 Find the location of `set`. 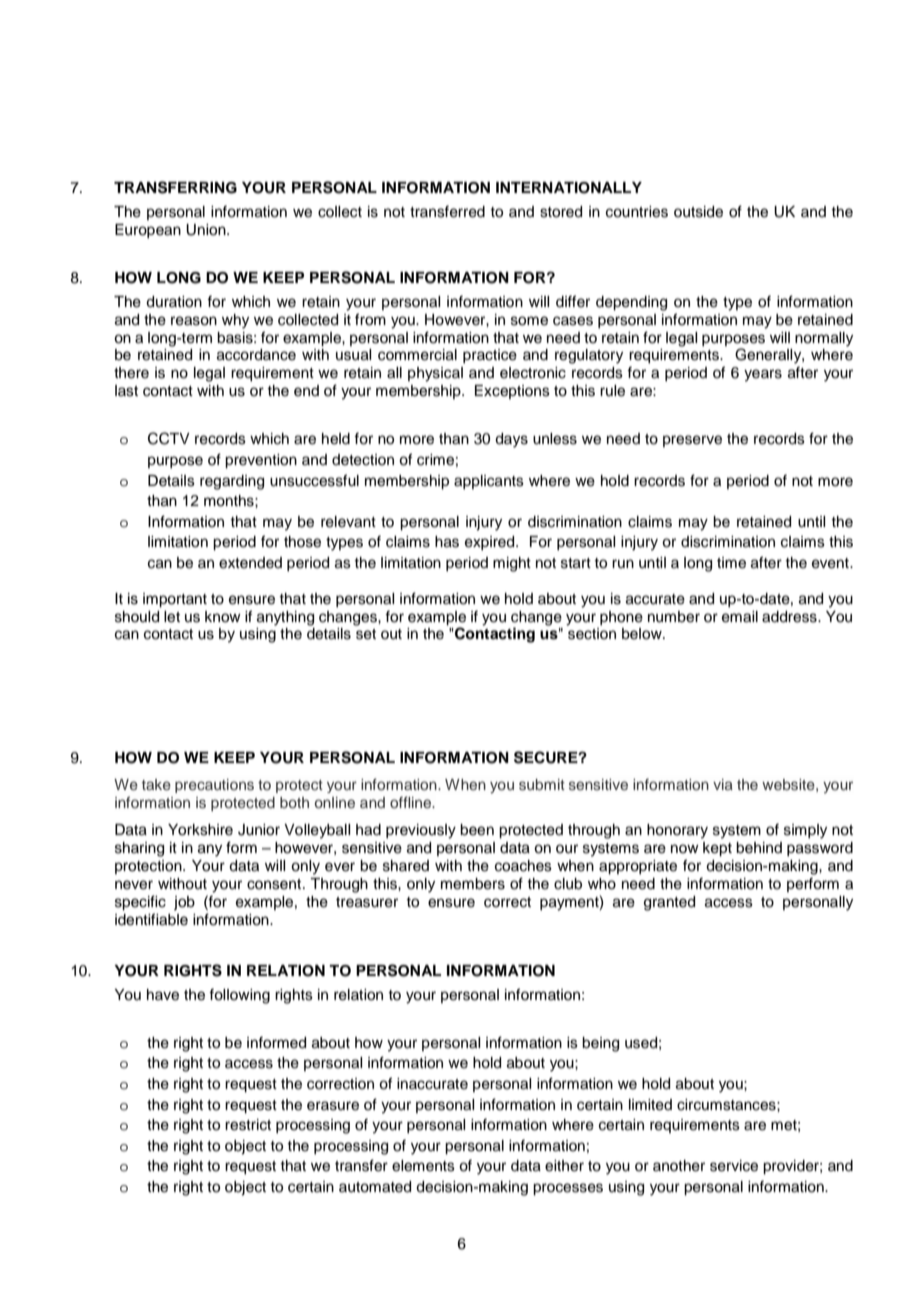

set is located at coordinates (366, 634).
